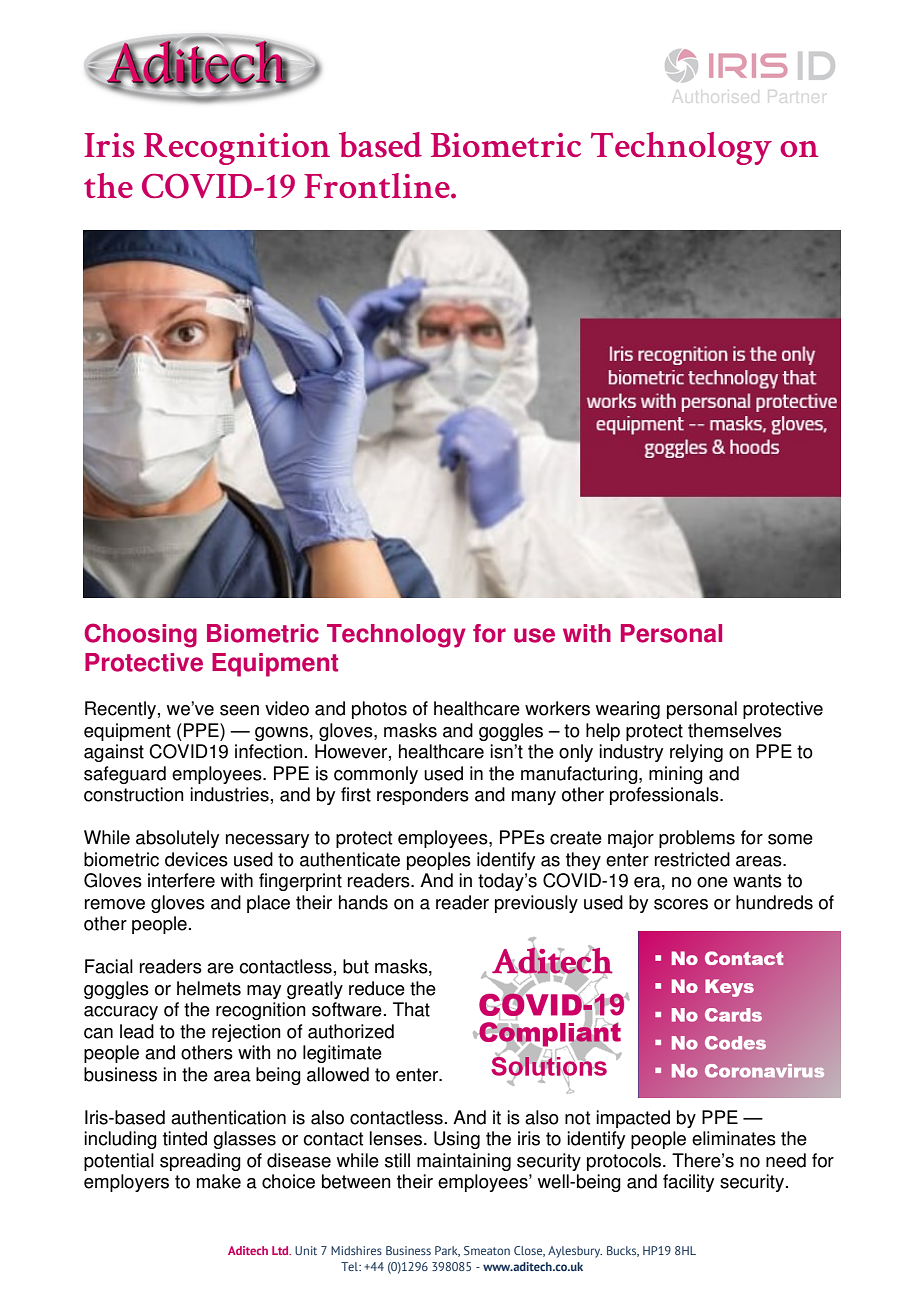 The image size is (924, 1308). Describe the element at coordinates (628, 710) in the screenshot. I see `wearing` at that location.
